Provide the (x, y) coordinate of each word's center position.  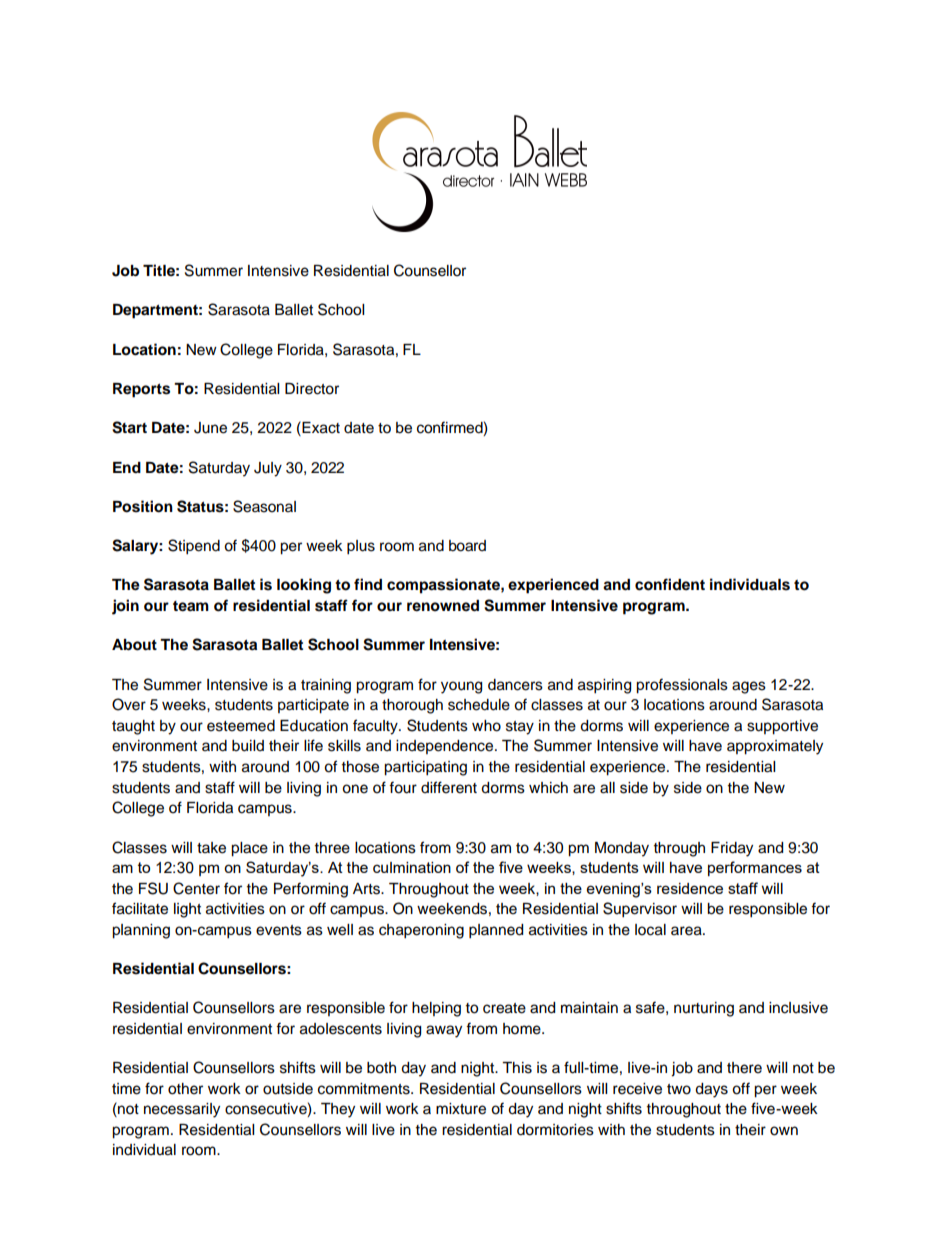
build (248, 746)
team (191, 606)
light (187, 910)
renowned (443, 606)
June (210, 428)
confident (670, 584)
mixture (461, 1109)
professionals (682, 686)
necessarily (182, 1110)
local (650, 930)
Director (312, 389)
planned (496, 931)
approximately (775, 747)
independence (446, 747)
